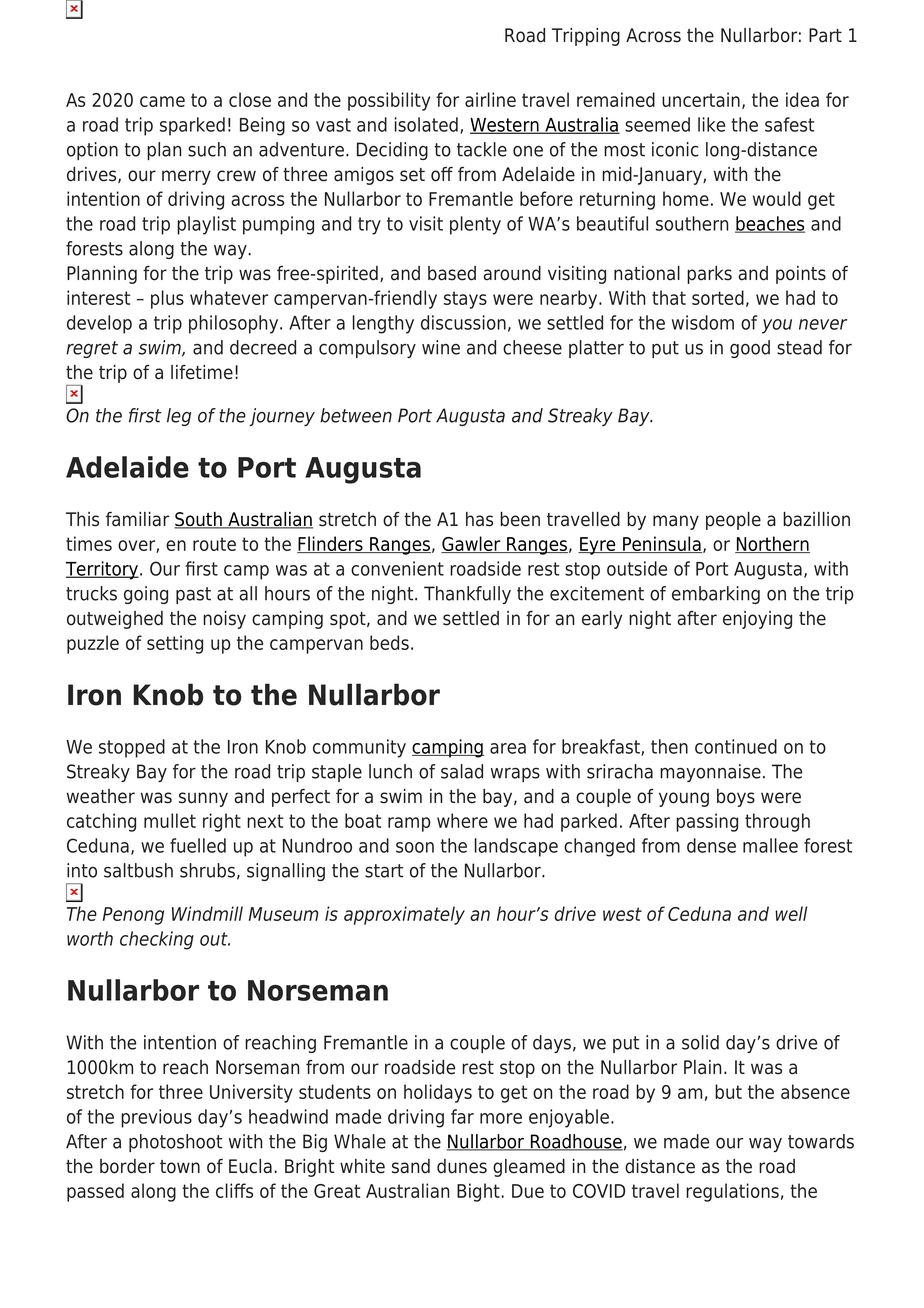 The width and height of the image is (924, 1308). What do you see at coordinates (179, 417) in the image?
I see `leg` at bounding box center [179, 417].
